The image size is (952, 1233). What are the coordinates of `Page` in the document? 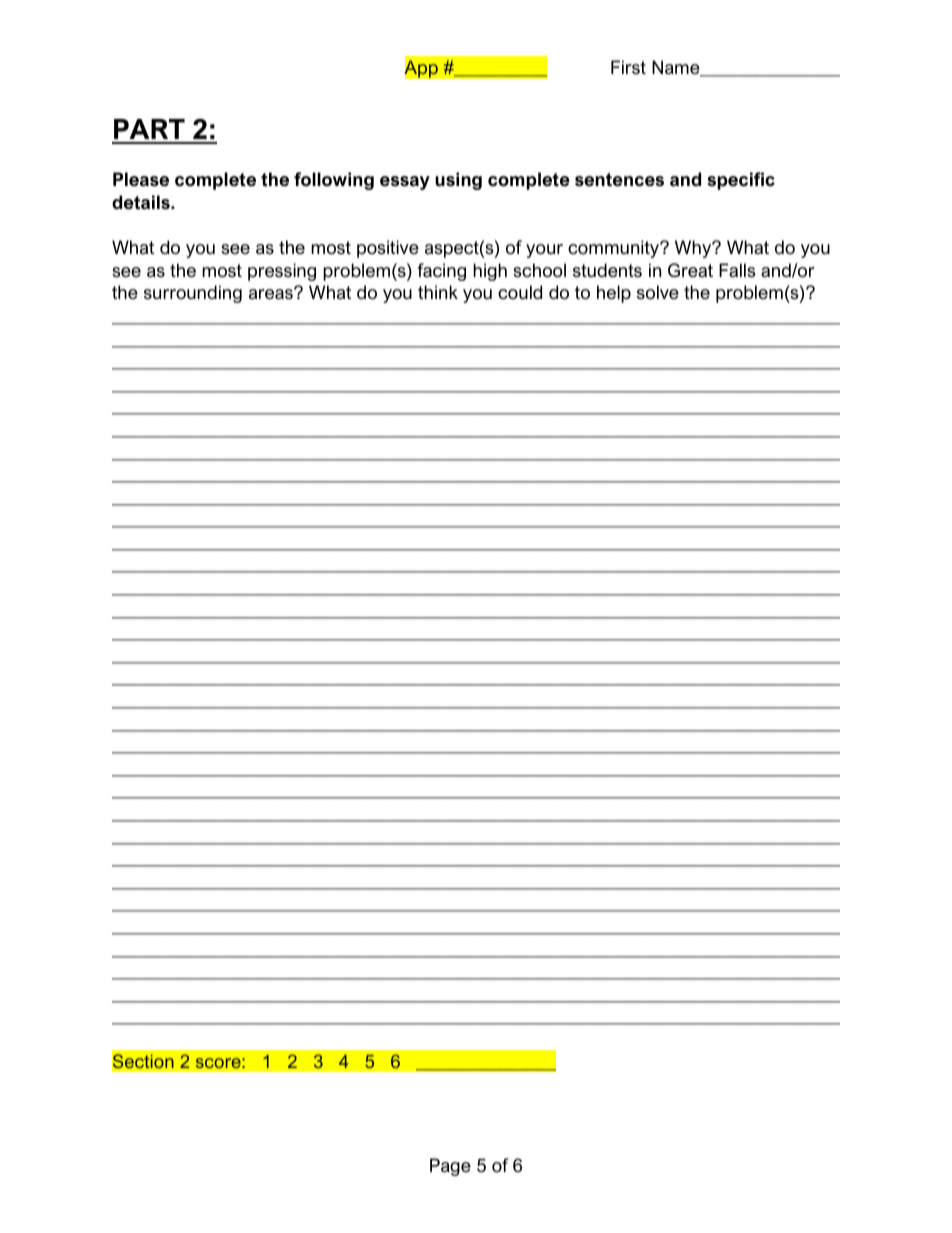 It's located at (450, 1167).
